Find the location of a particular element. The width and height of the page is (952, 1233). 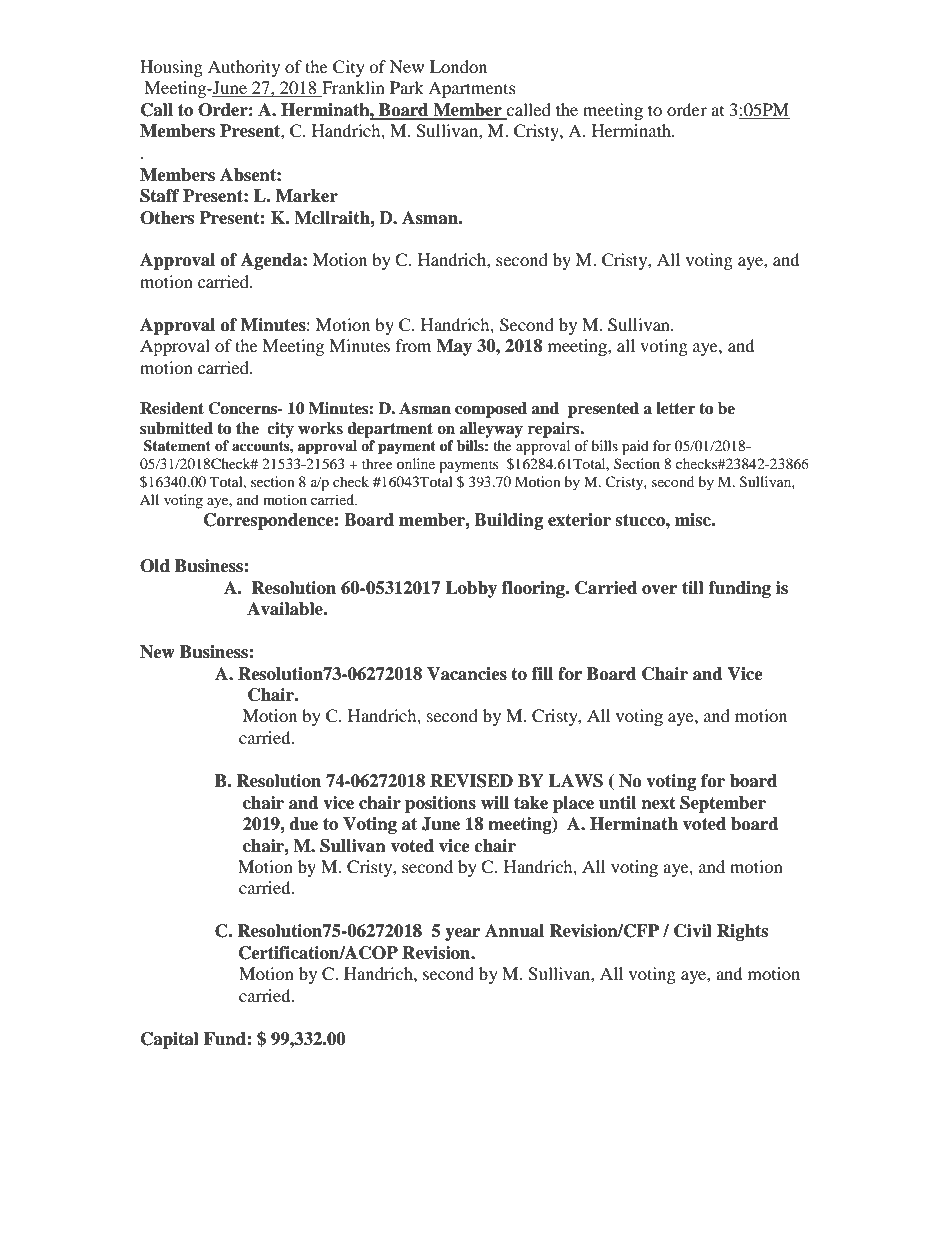

Lobby is located at coordinates (471, 589).
